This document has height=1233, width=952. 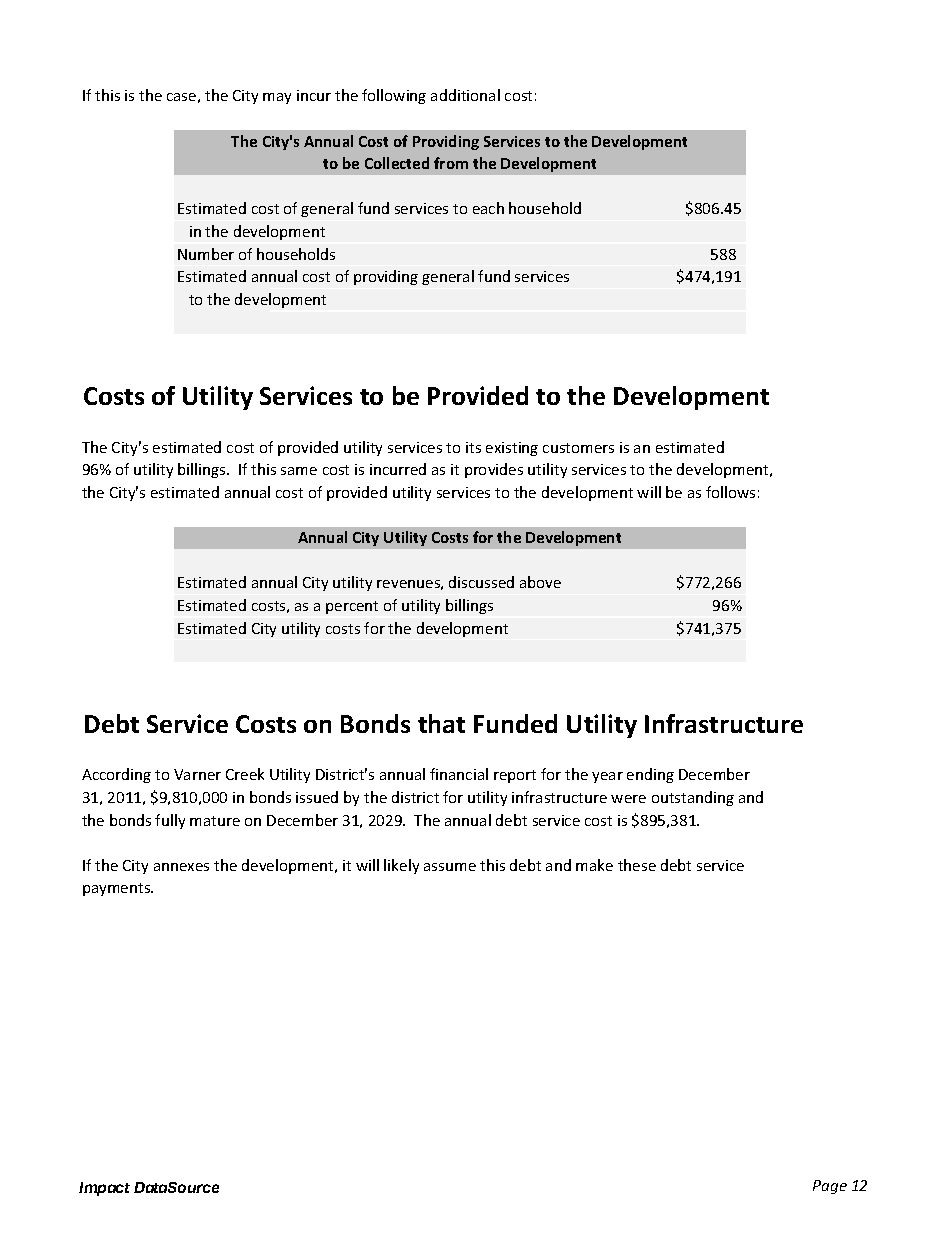 What do you see at coordinates (578, 448) in the document?
I see `customers` at bounding box center [578, 448].
